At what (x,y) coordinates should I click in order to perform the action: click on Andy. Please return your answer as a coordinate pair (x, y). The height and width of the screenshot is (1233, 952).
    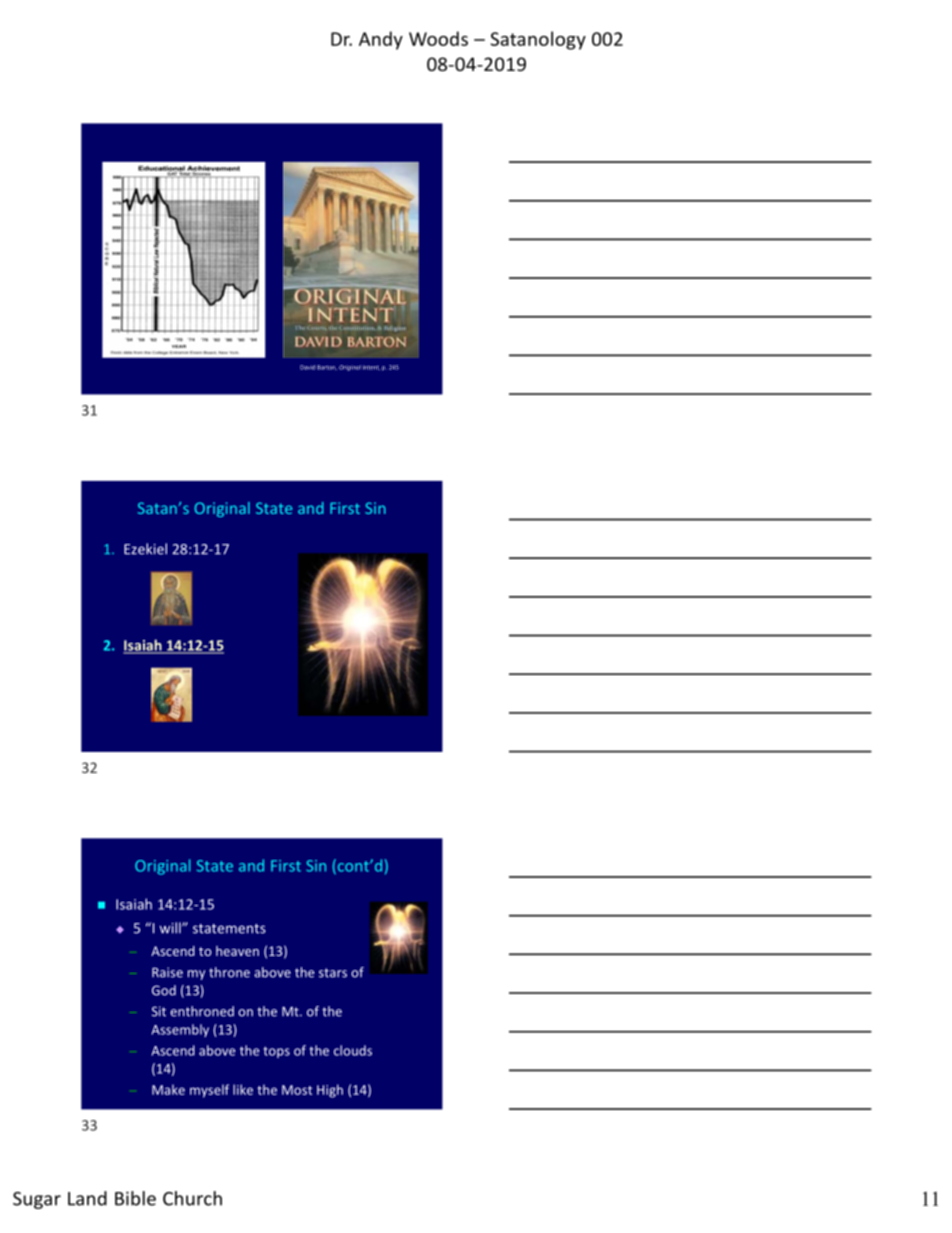
    Looking at the image, I should click on (381, 40).
